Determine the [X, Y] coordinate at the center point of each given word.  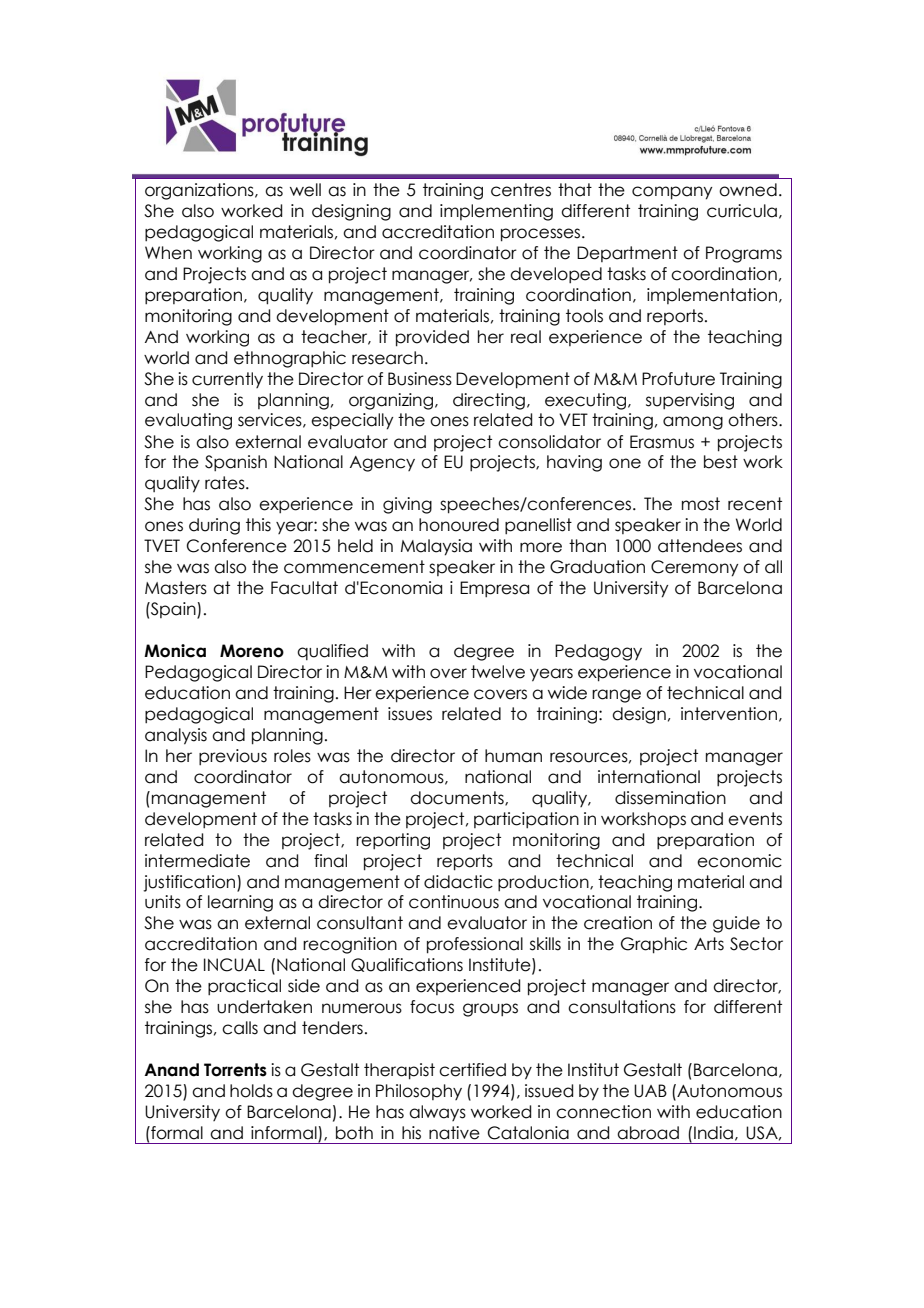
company [672, 193]
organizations [200, 191]
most [701, 504]
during [214, 526]
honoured [459, 525]
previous [233, 757]
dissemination [670, 798]
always [437, 1113]
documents [458, 798]
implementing [496, 212]
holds [251, 1091]
